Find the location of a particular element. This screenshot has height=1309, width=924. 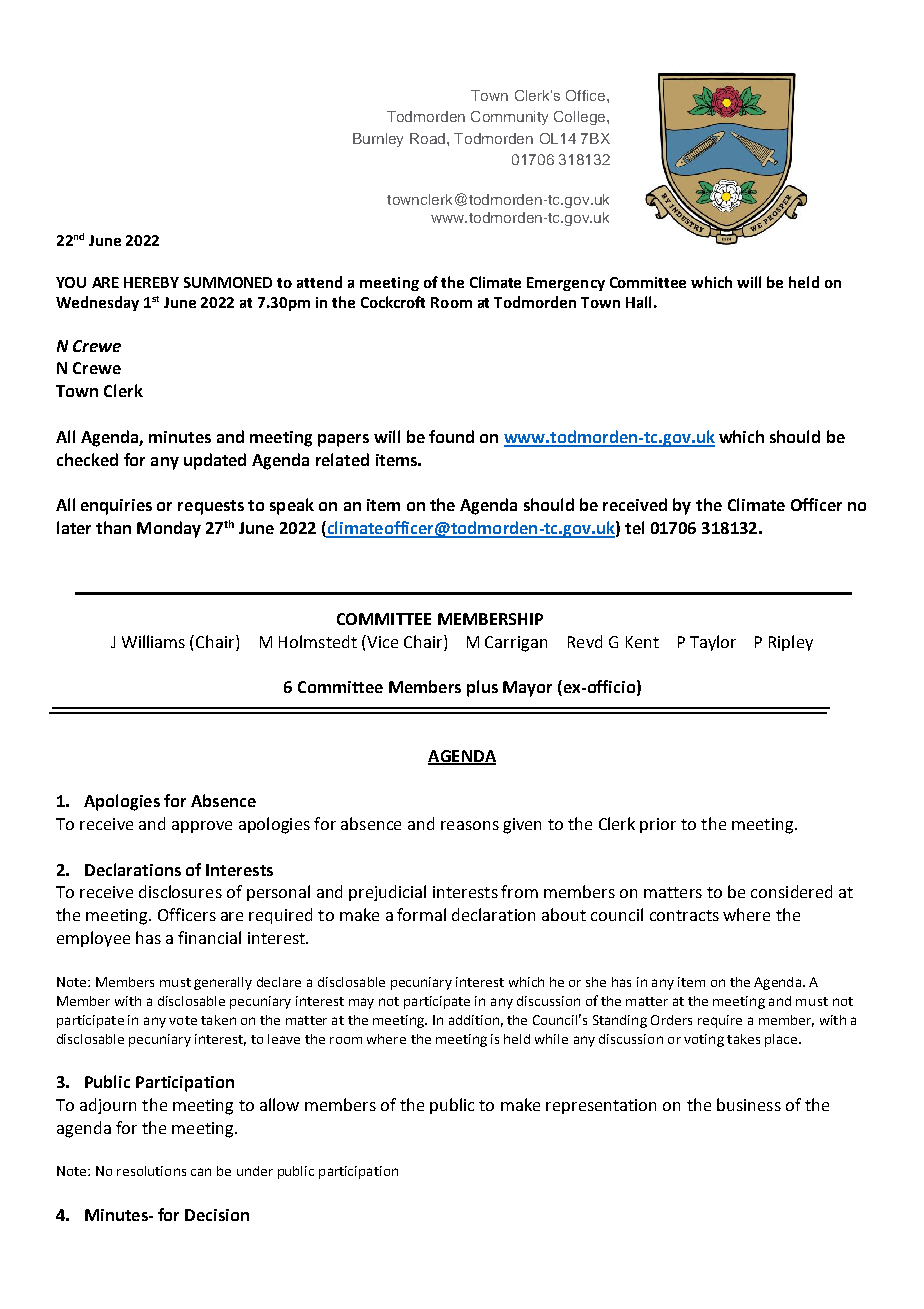

plus is located at coordinates (482, 688).
